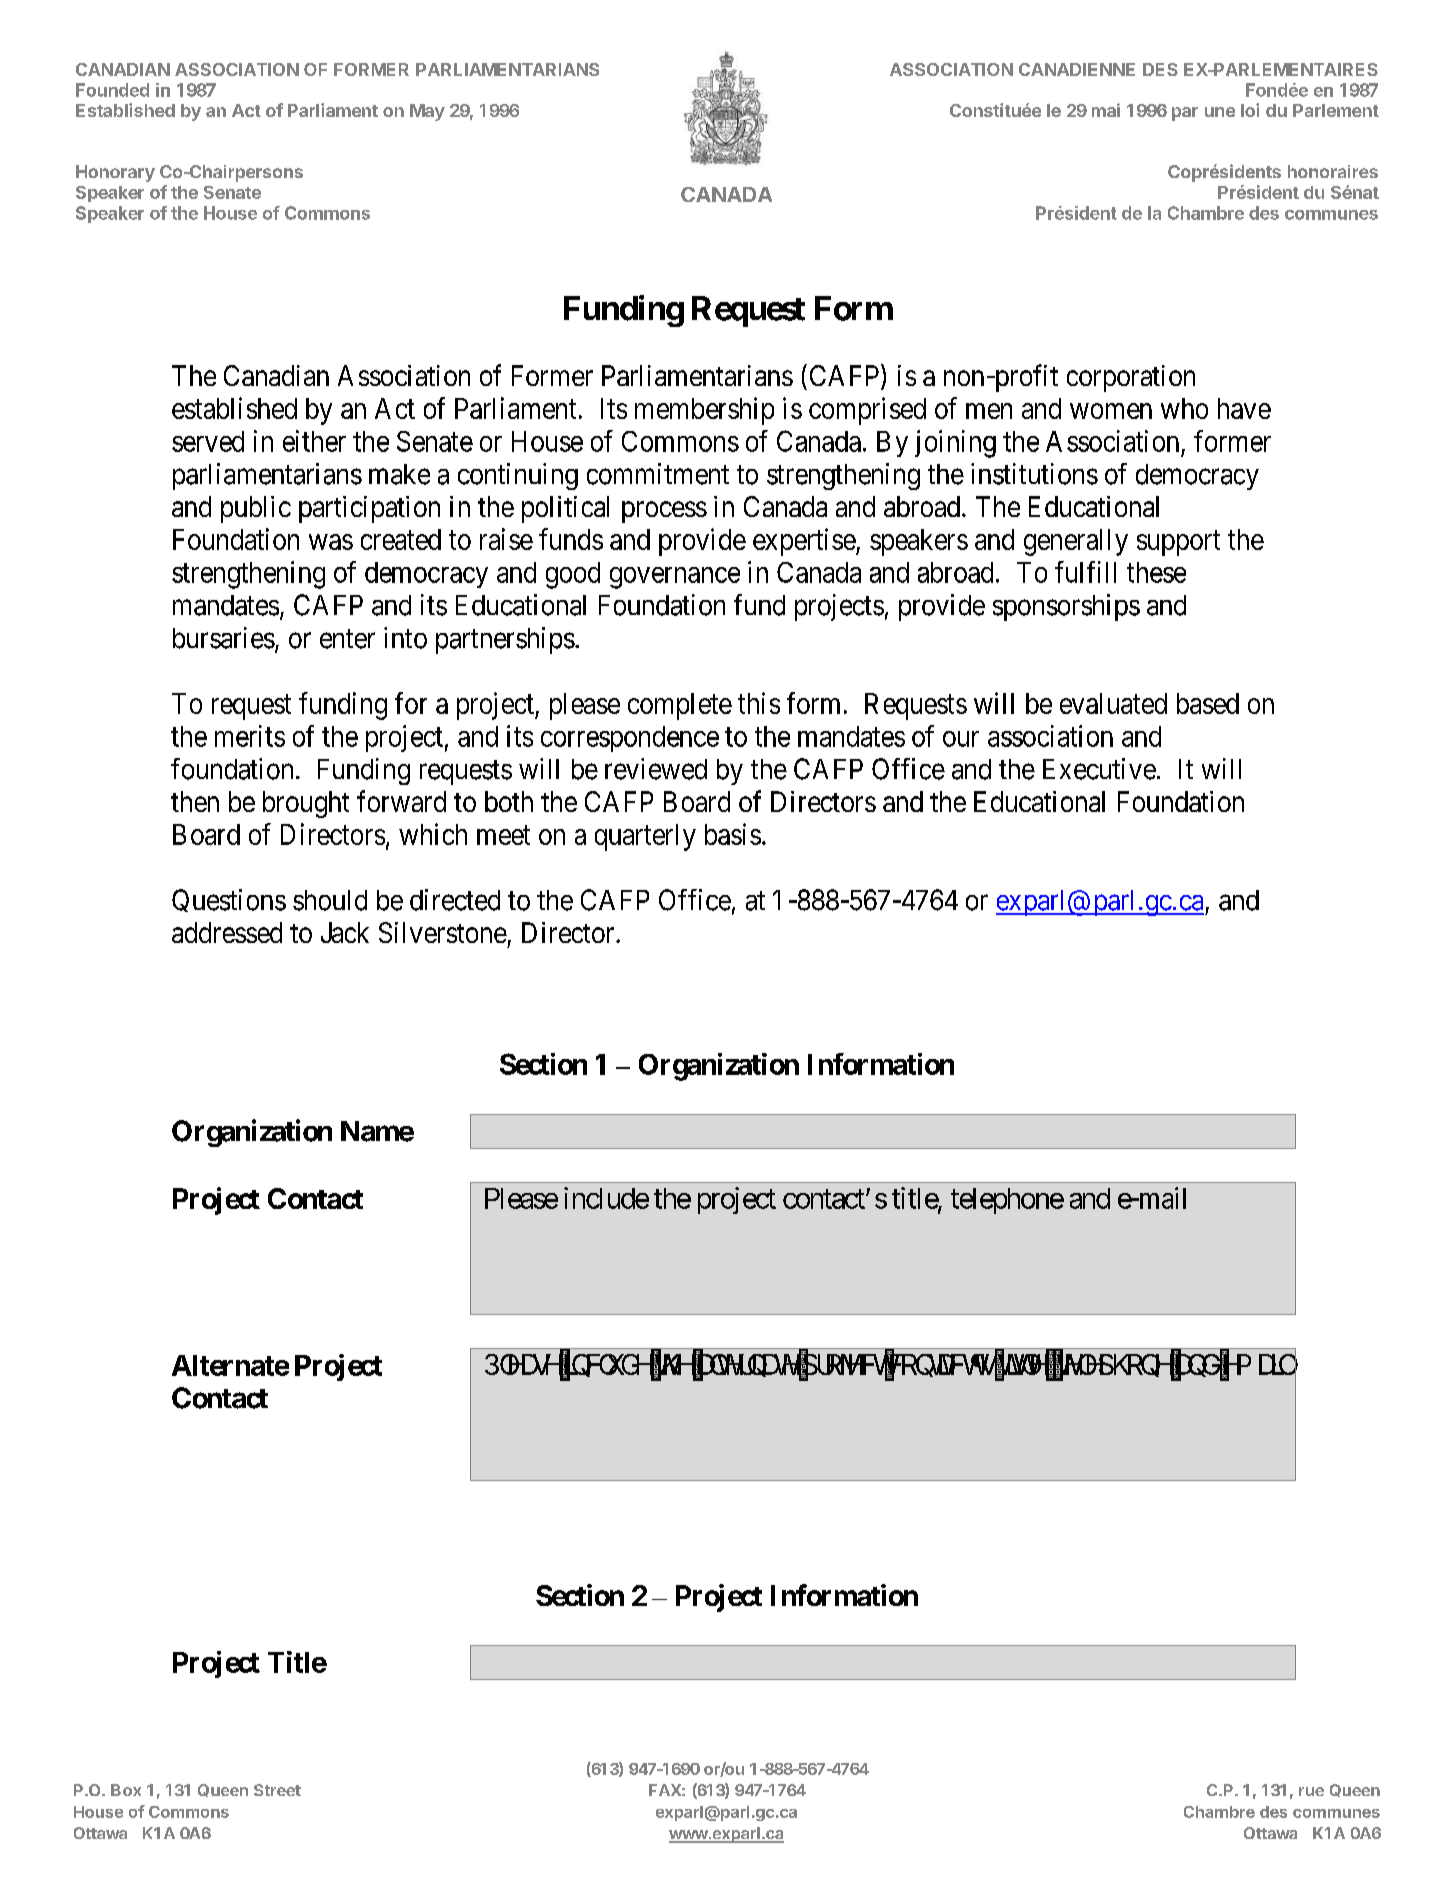  Describe the element at coordinates (443, 932) in the page. I see `Silverstone` at that location.
